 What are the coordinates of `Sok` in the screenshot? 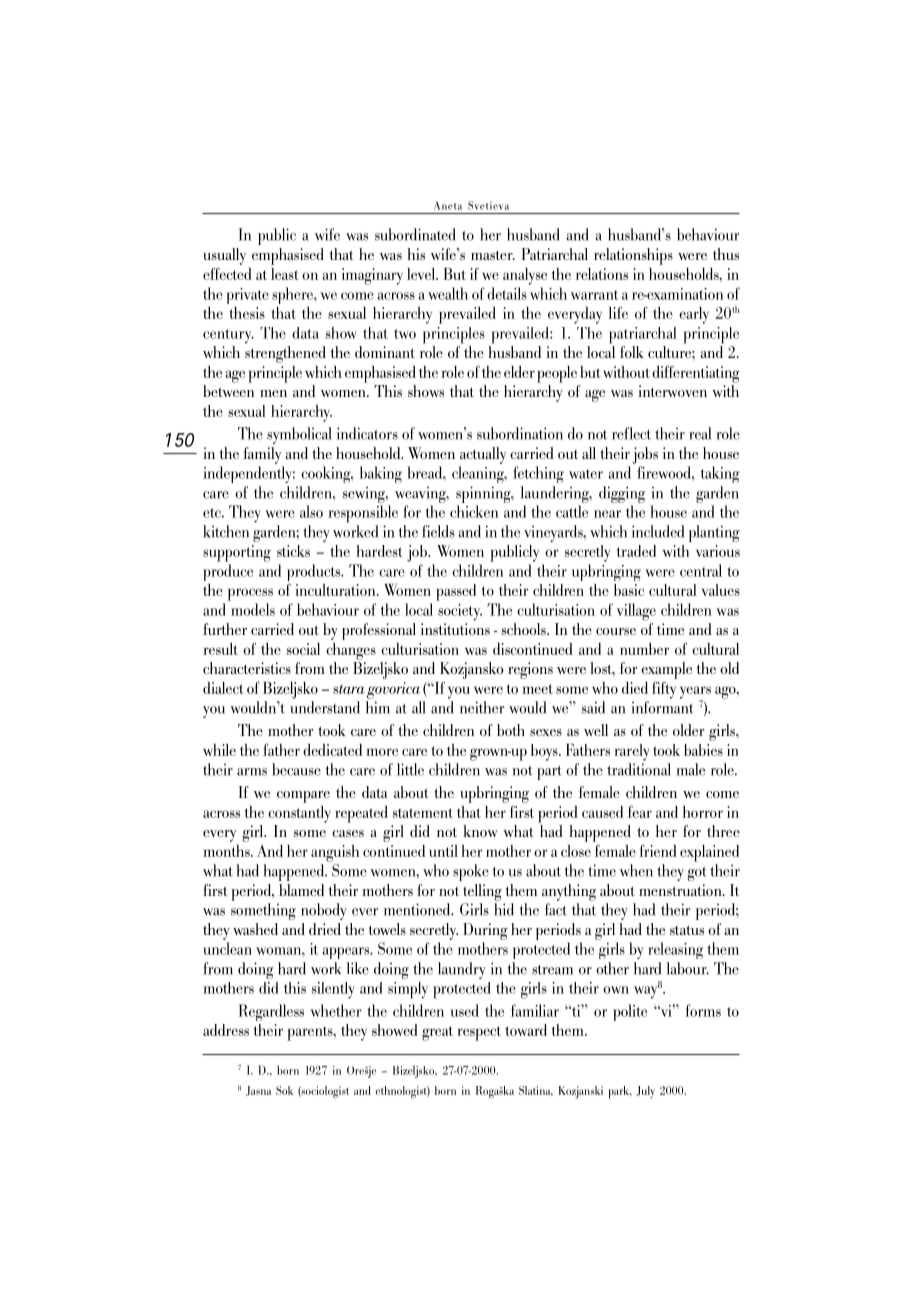 It's located at (284, 1090).
